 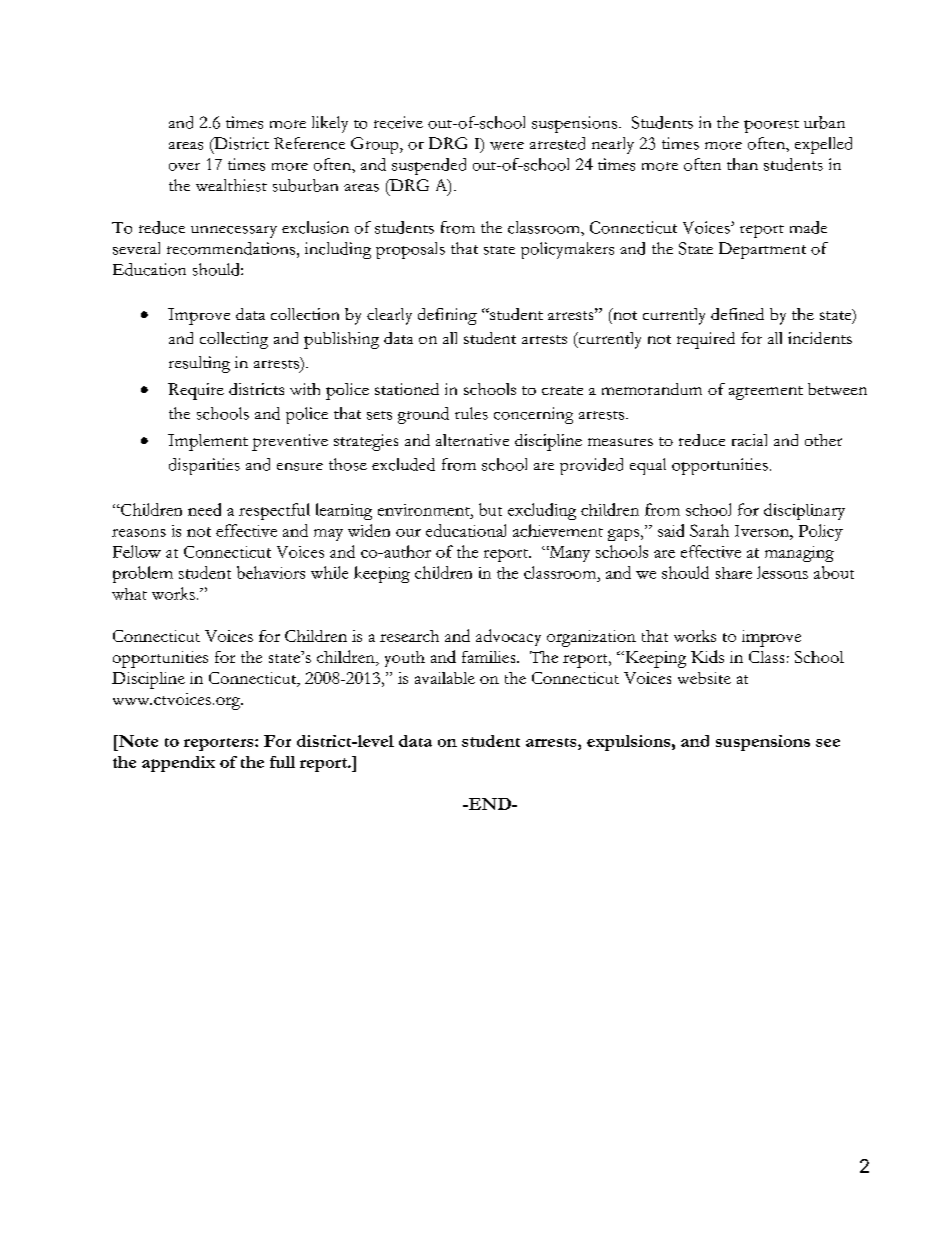 What do you see at coordinates (271, 572) in the screenshot?
I see `behaviors` at bounding box center [271, 572].
